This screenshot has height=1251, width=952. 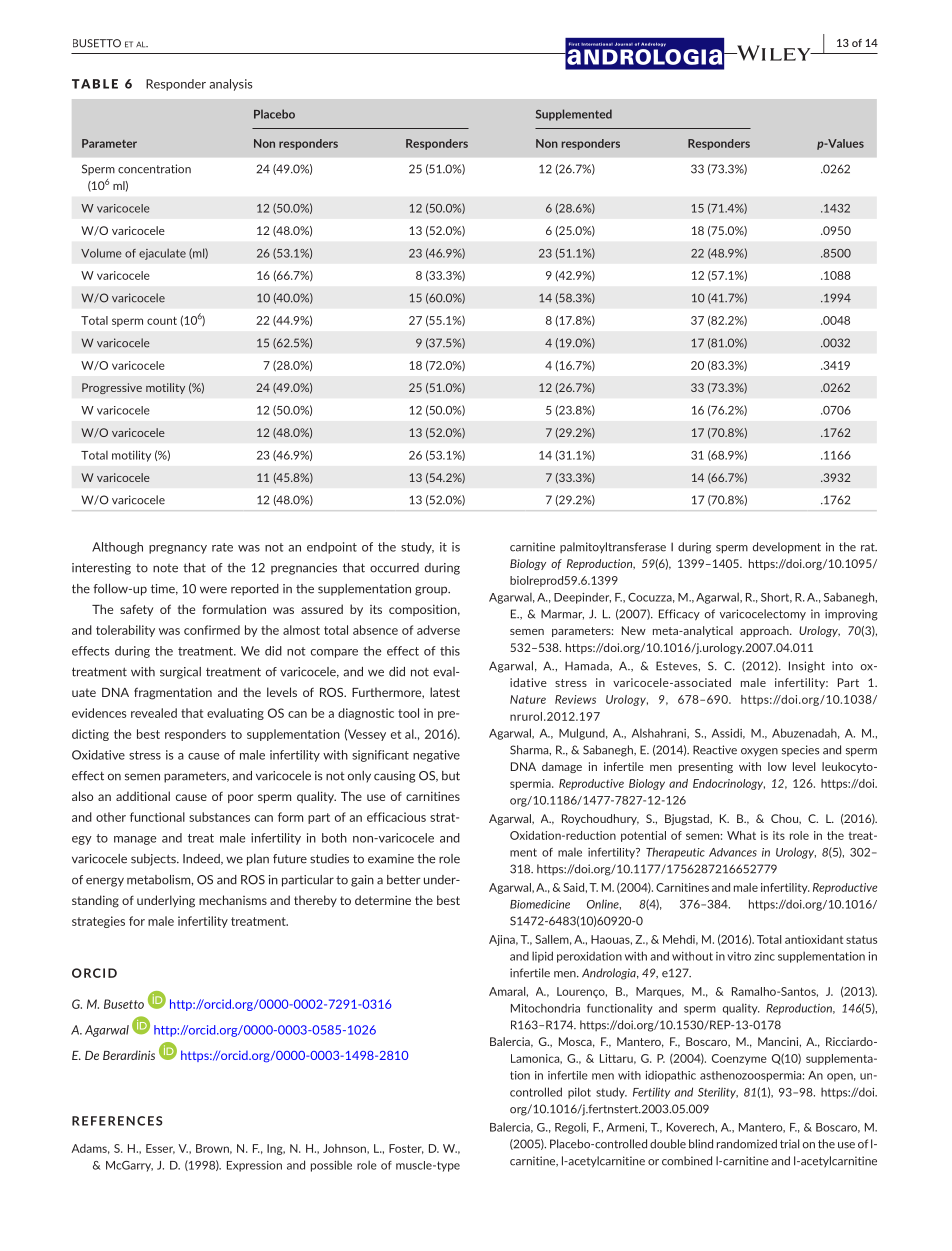 I want to click on Progressive, so click(x=112, y=388).
